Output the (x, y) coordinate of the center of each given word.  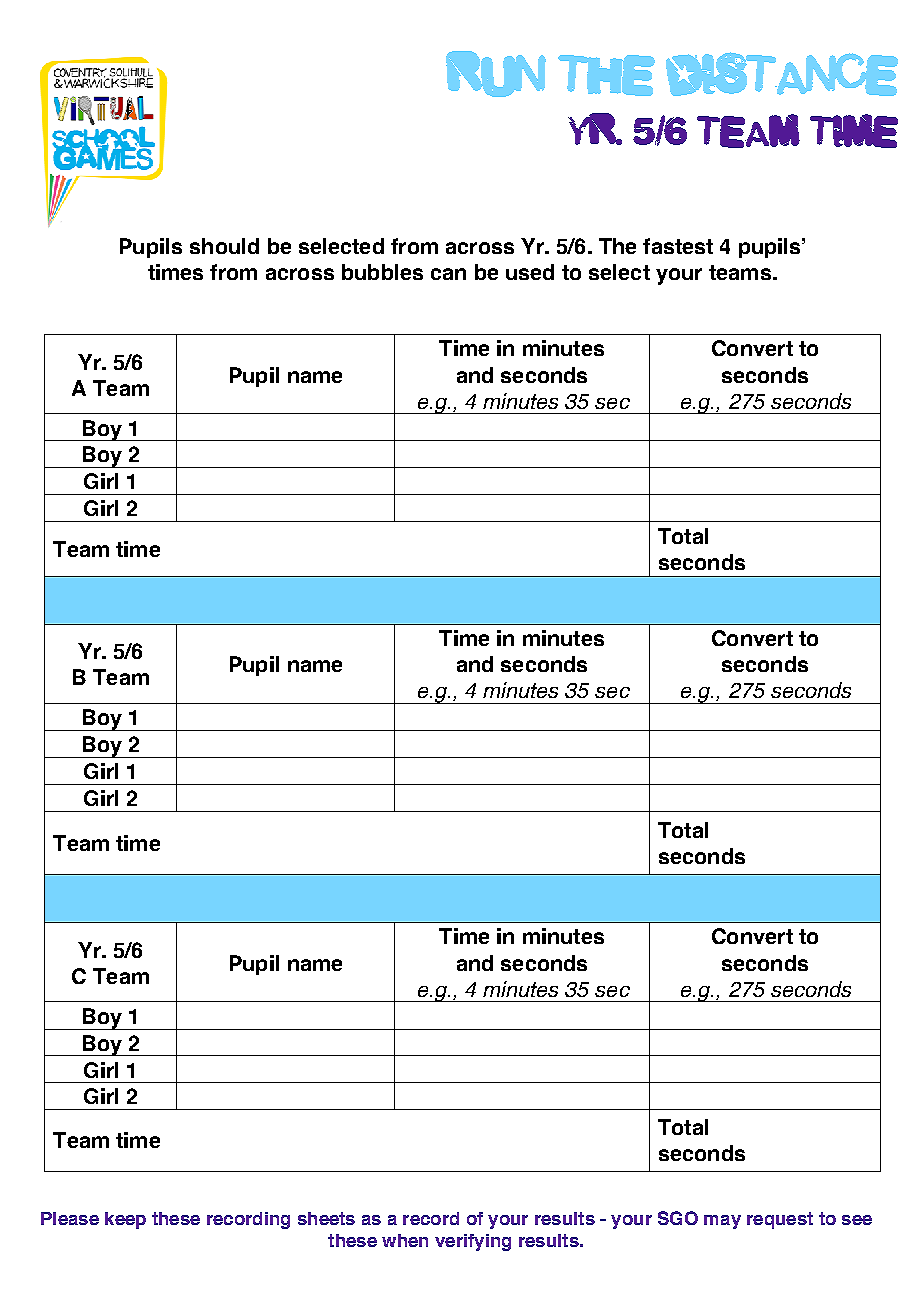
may (722, 1222)
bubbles (382, 272)
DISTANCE (782, 74)
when (405, 1240)
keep (125, 1220)
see (857, 1220)
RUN (496, 74)
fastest (678, 246)
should (224, 246)
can (448, 274)
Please (70, 1218)
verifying (473, 1242)
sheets (326, 1218)
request (780, 1220)
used (530, 272)
